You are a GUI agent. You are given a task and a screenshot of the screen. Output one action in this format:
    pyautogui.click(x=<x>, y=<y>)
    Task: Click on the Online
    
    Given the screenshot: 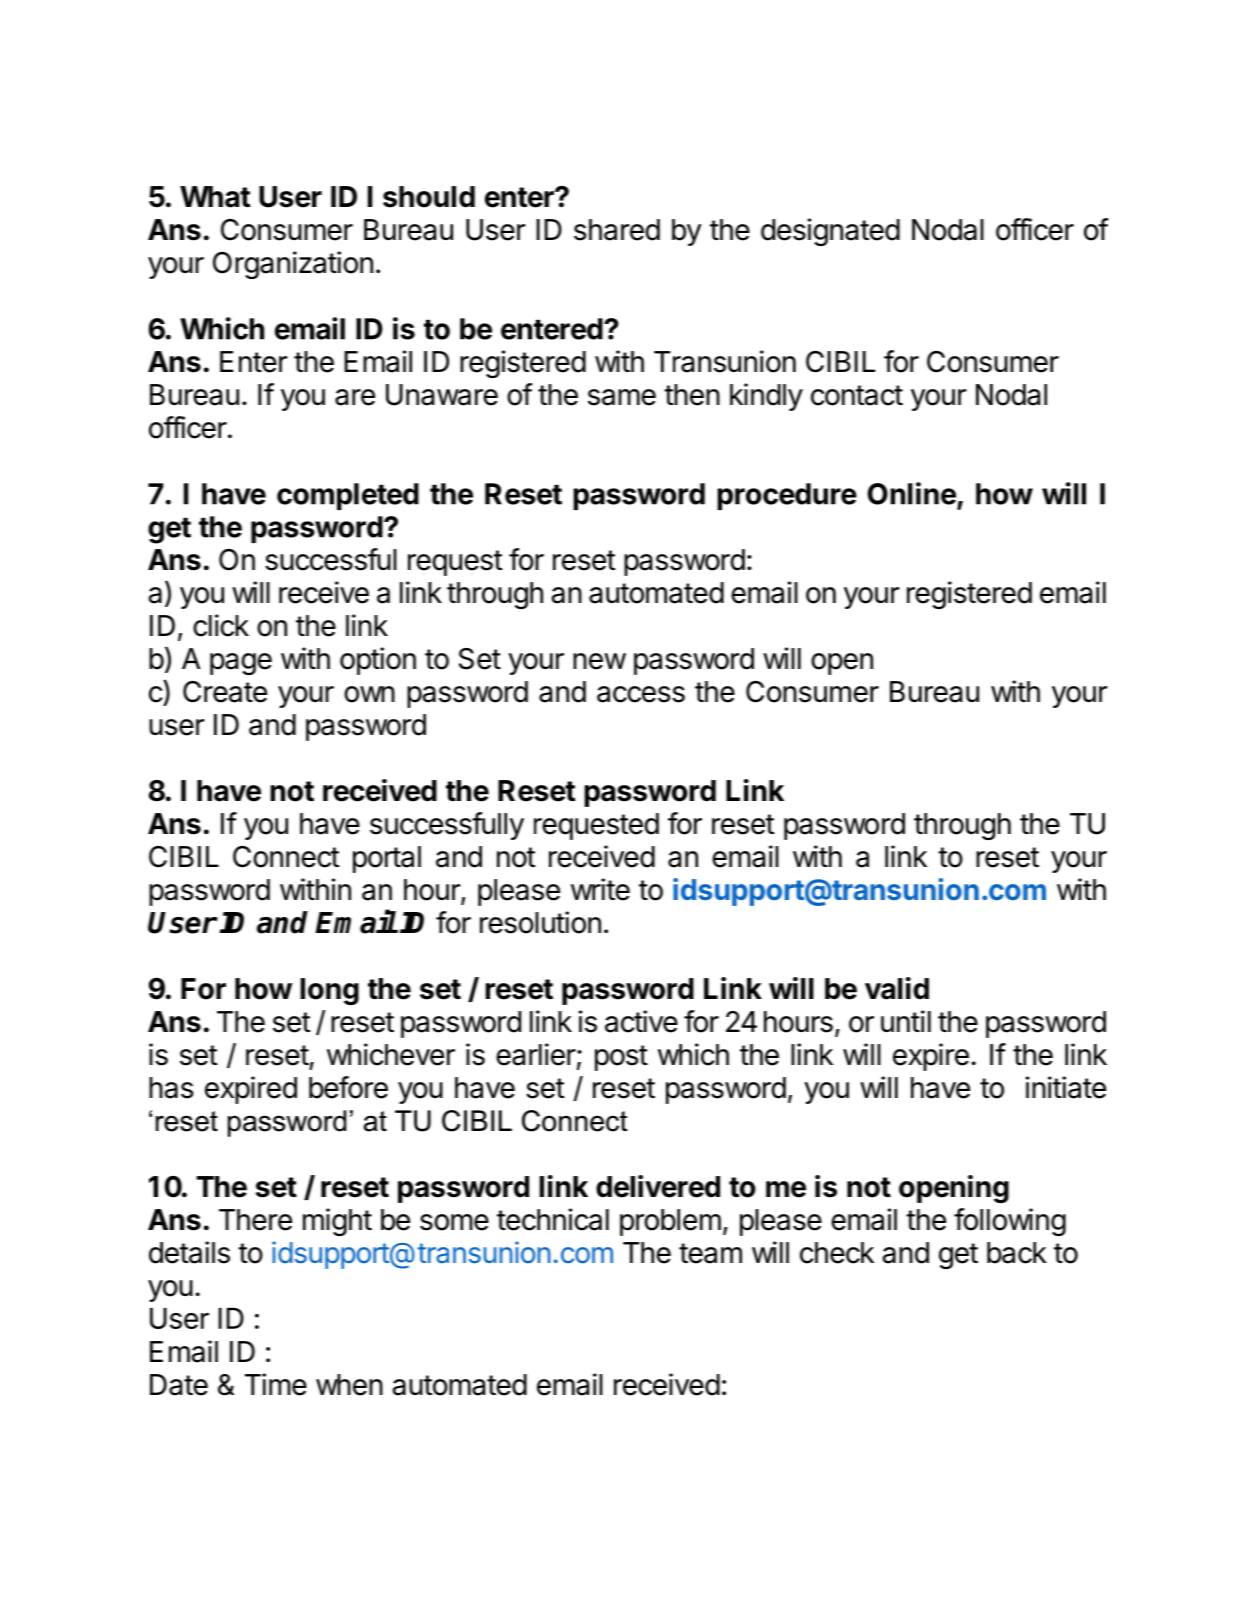 What is the action you would take?
    pyautogui.click(x=912, y=493)
